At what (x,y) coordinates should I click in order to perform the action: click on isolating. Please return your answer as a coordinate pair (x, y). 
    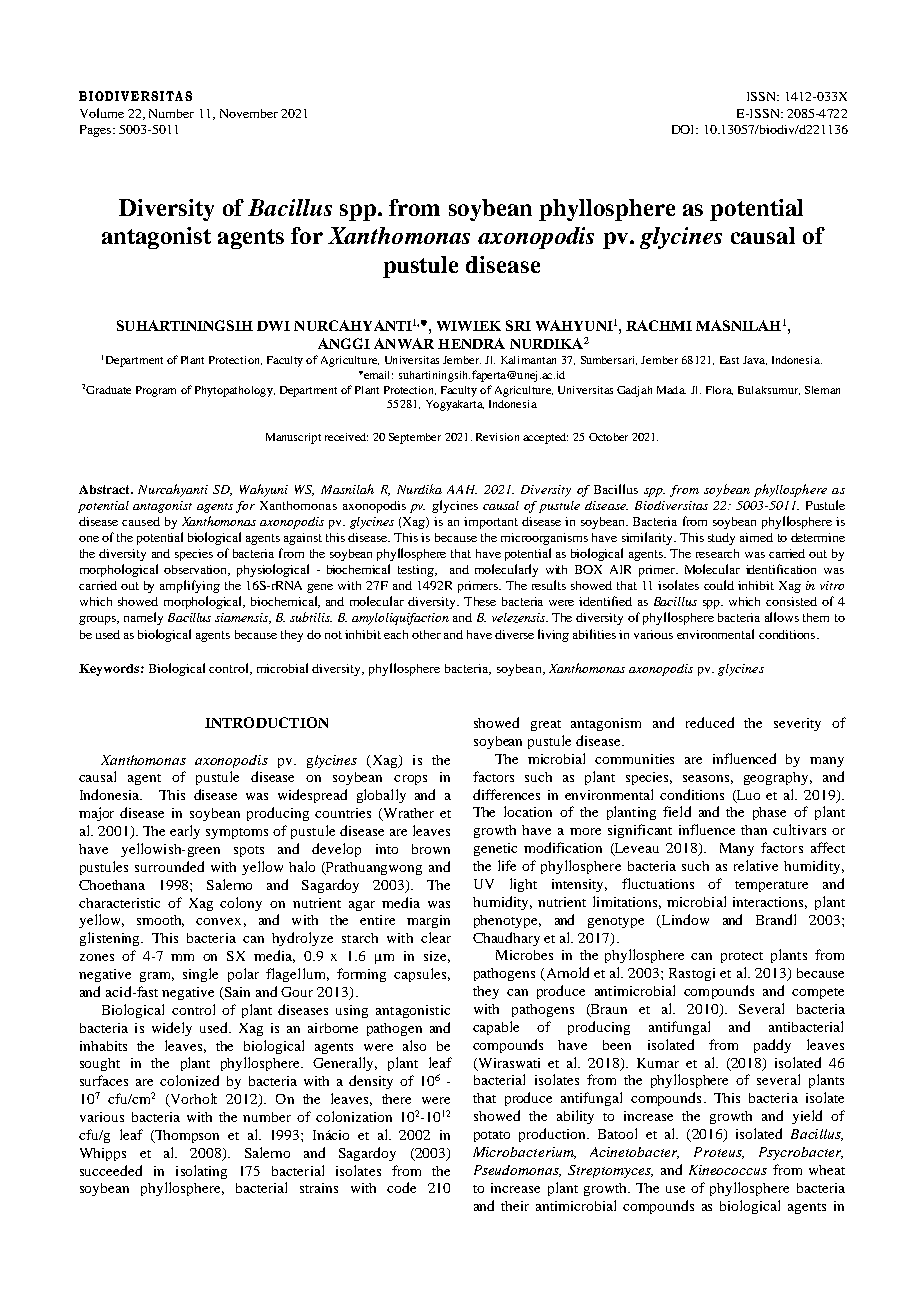
    Looking at the image, I should click on (201, 1172).
